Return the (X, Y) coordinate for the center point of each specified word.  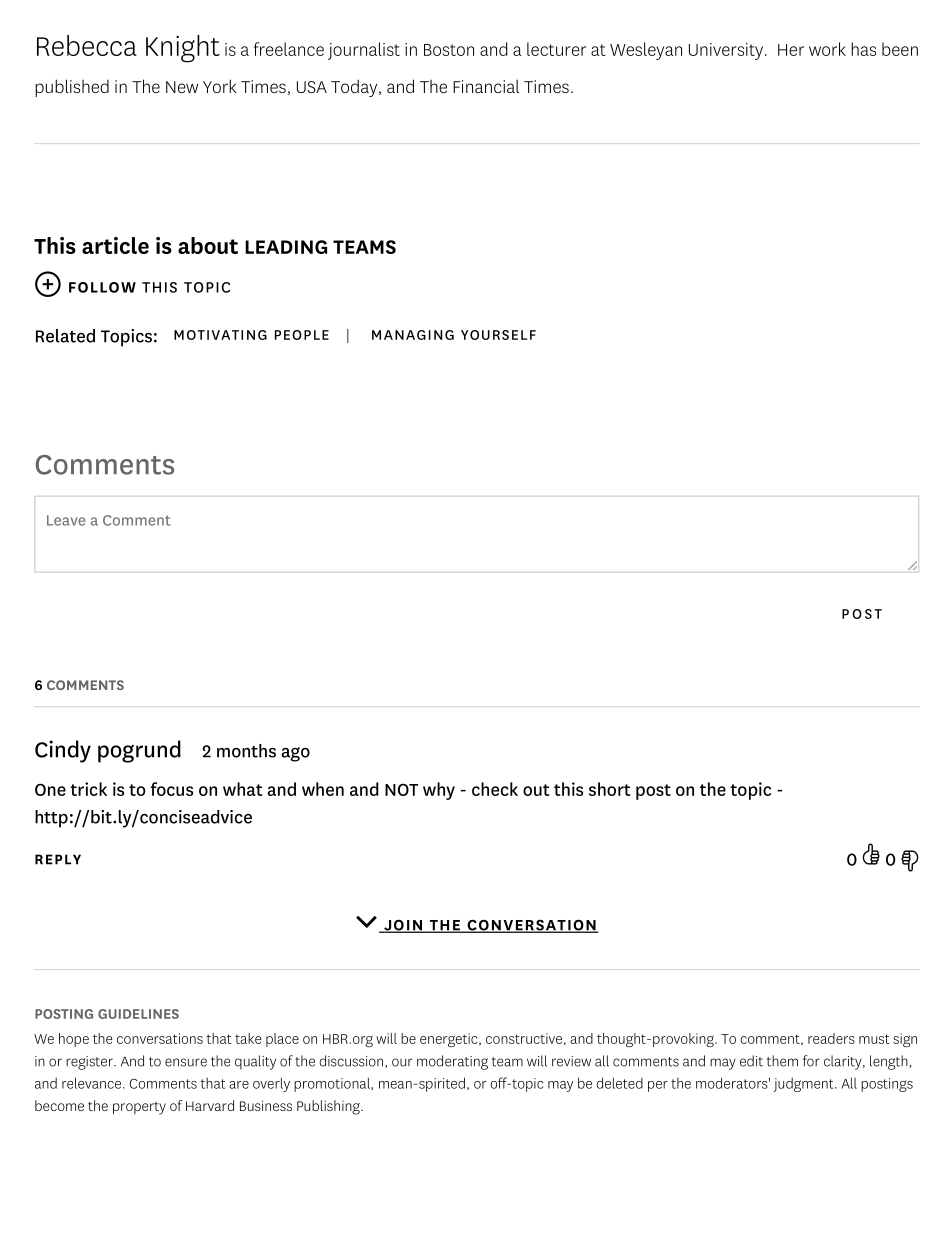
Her (791, 50)
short (610, 789)
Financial (486, 86)
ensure (186, 1062)
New (182, 87)
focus (171, 789)
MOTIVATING (220, 335)
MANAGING (413, 335)
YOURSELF (498, 335)
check (495, 789)
